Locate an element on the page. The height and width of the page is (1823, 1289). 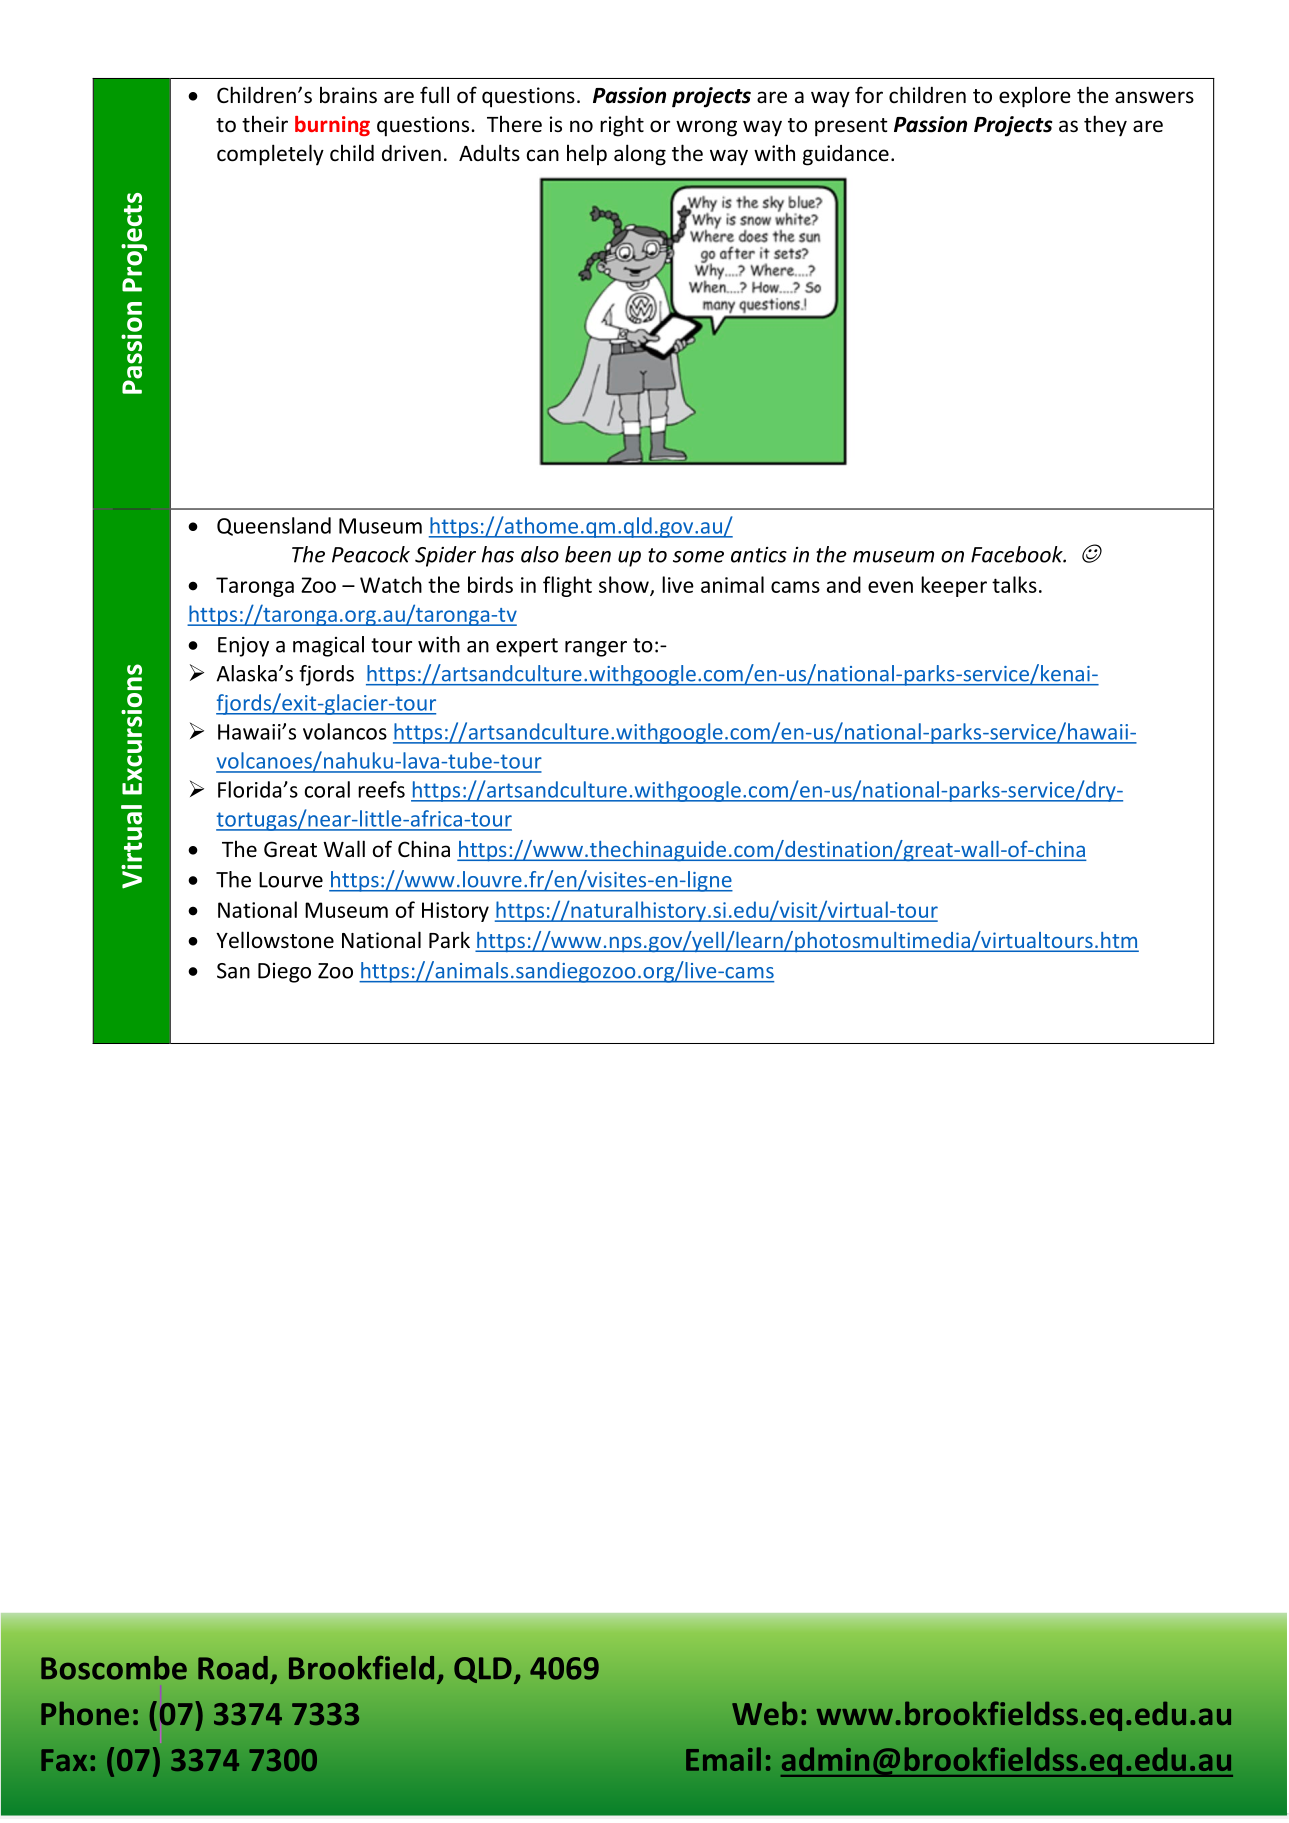
help is located at coordinates (587, 154).
